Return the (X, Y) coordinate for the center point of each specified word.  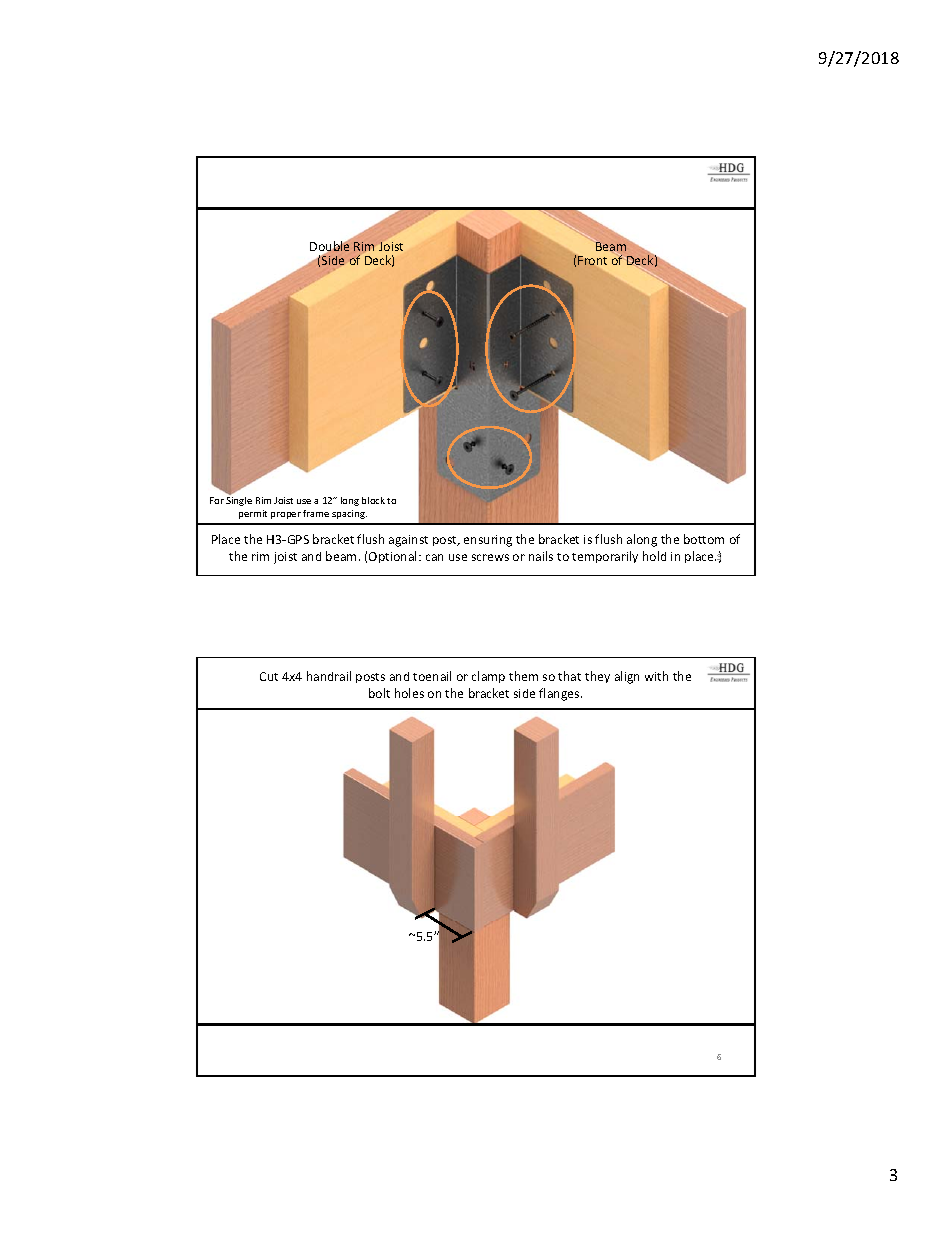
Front (592, 260)
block (373, 500)
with (656, 676)
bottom (704, 539)
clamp (488, 677)
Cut (269, 676)
